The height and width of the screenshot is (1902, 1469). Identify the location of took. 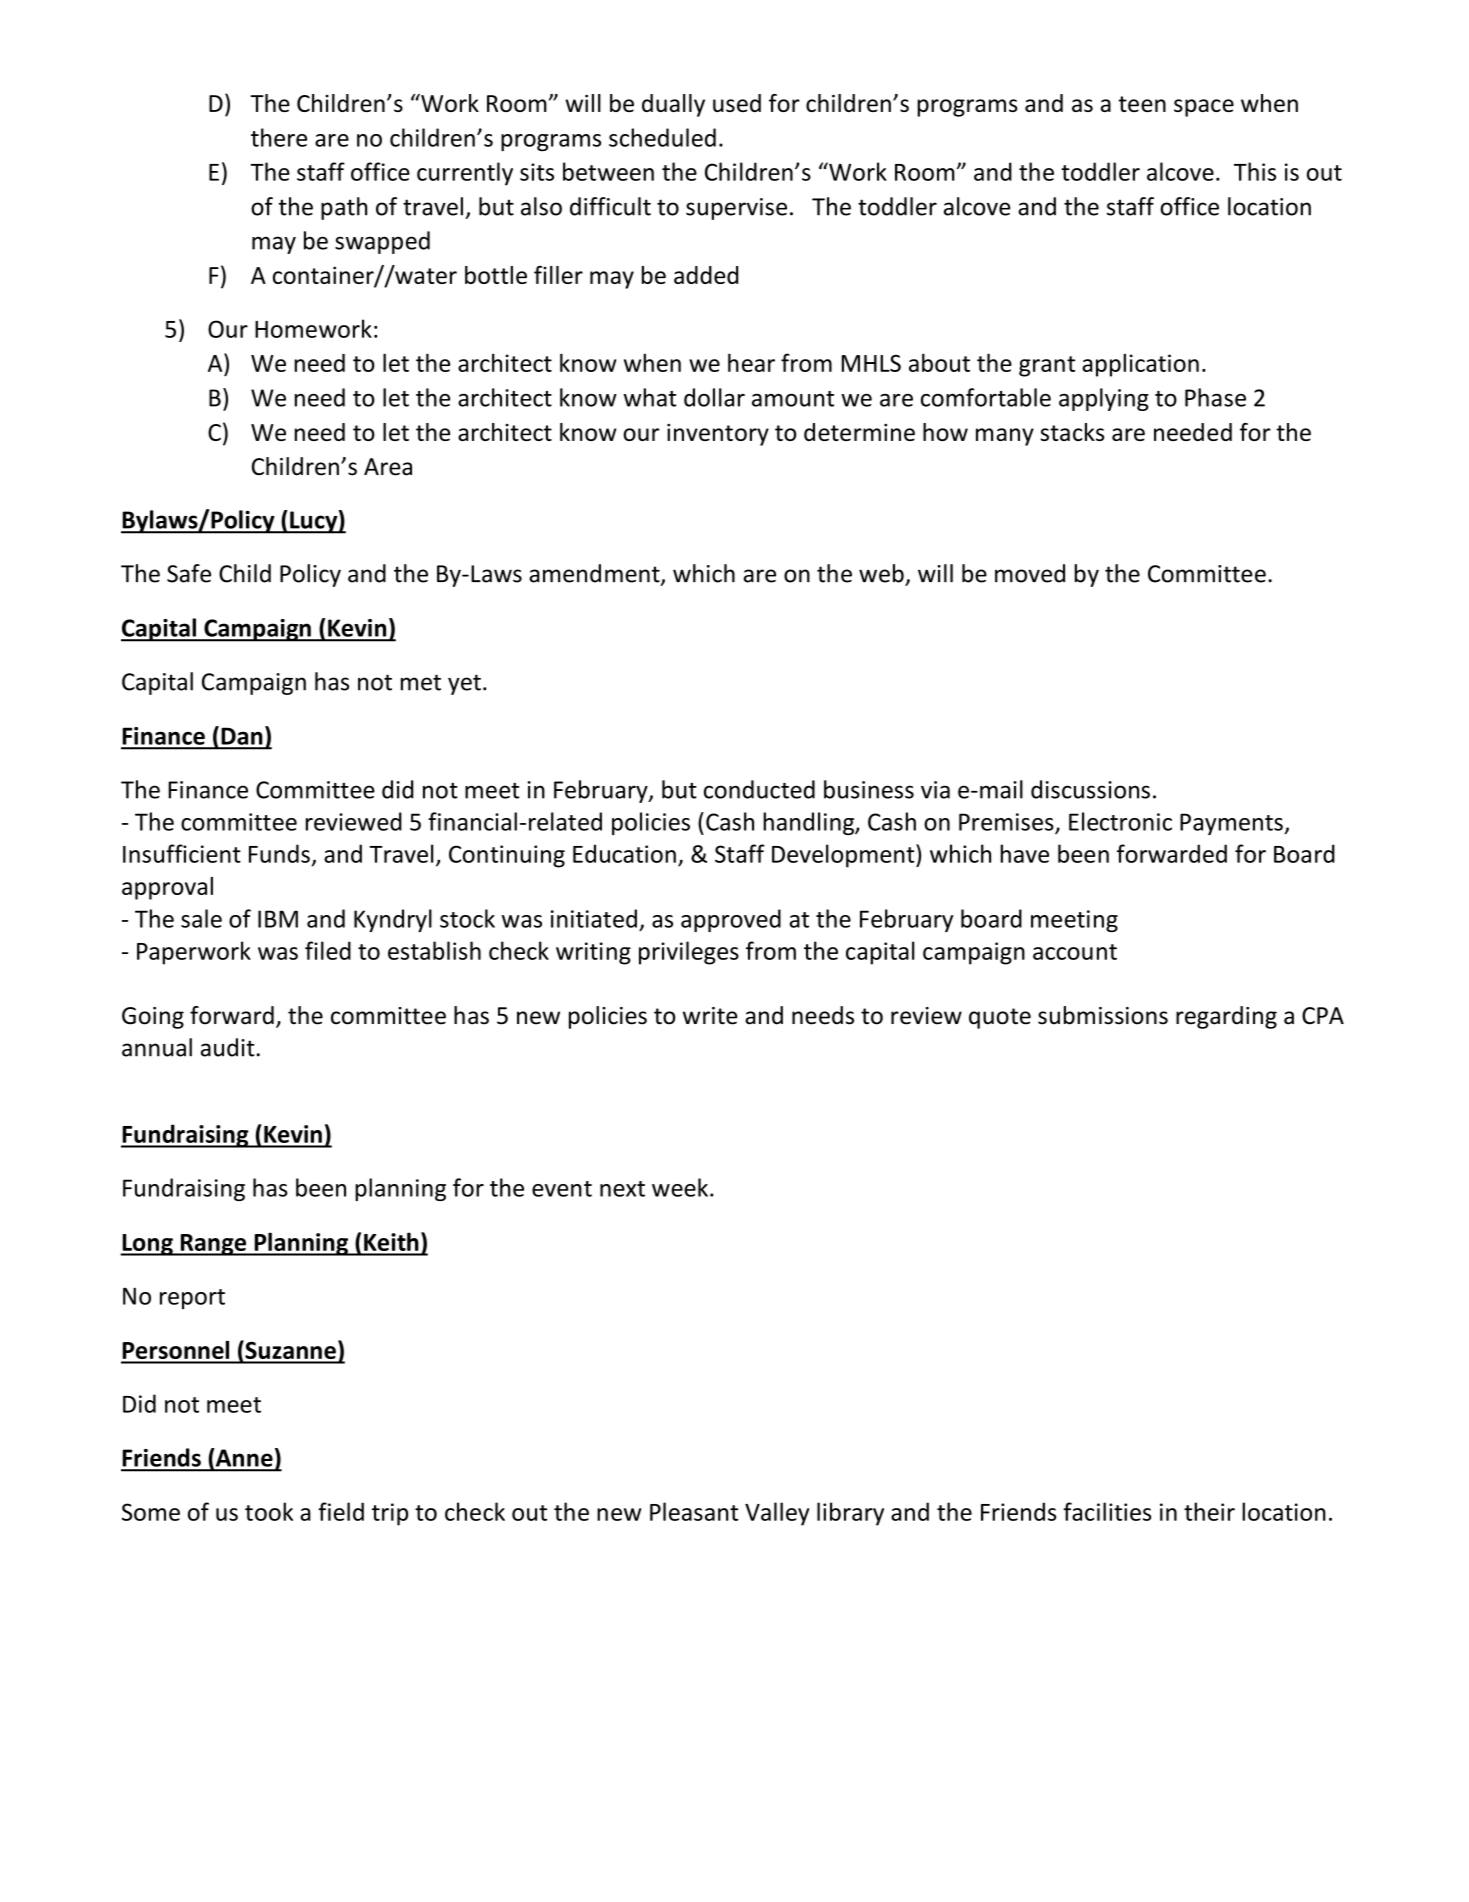
(269, 1511).
